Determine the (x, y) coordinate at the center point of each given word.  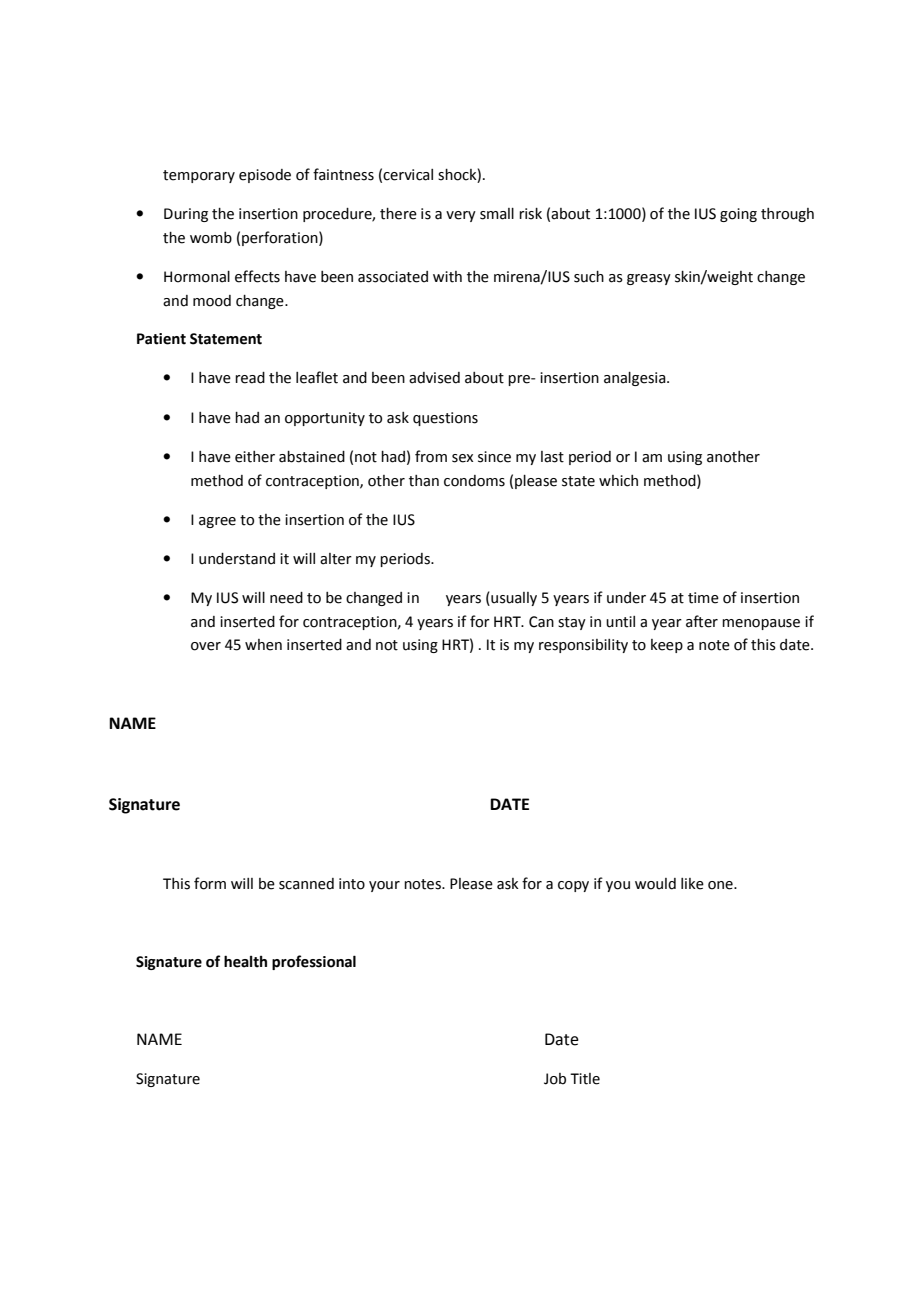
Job (555, 1079)
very (461, 216)
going (738, 215)
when (263, 645)
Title (585, 1079)
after (702, 621)
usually (513, 599)
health (245, 961)
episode (265, 176)
